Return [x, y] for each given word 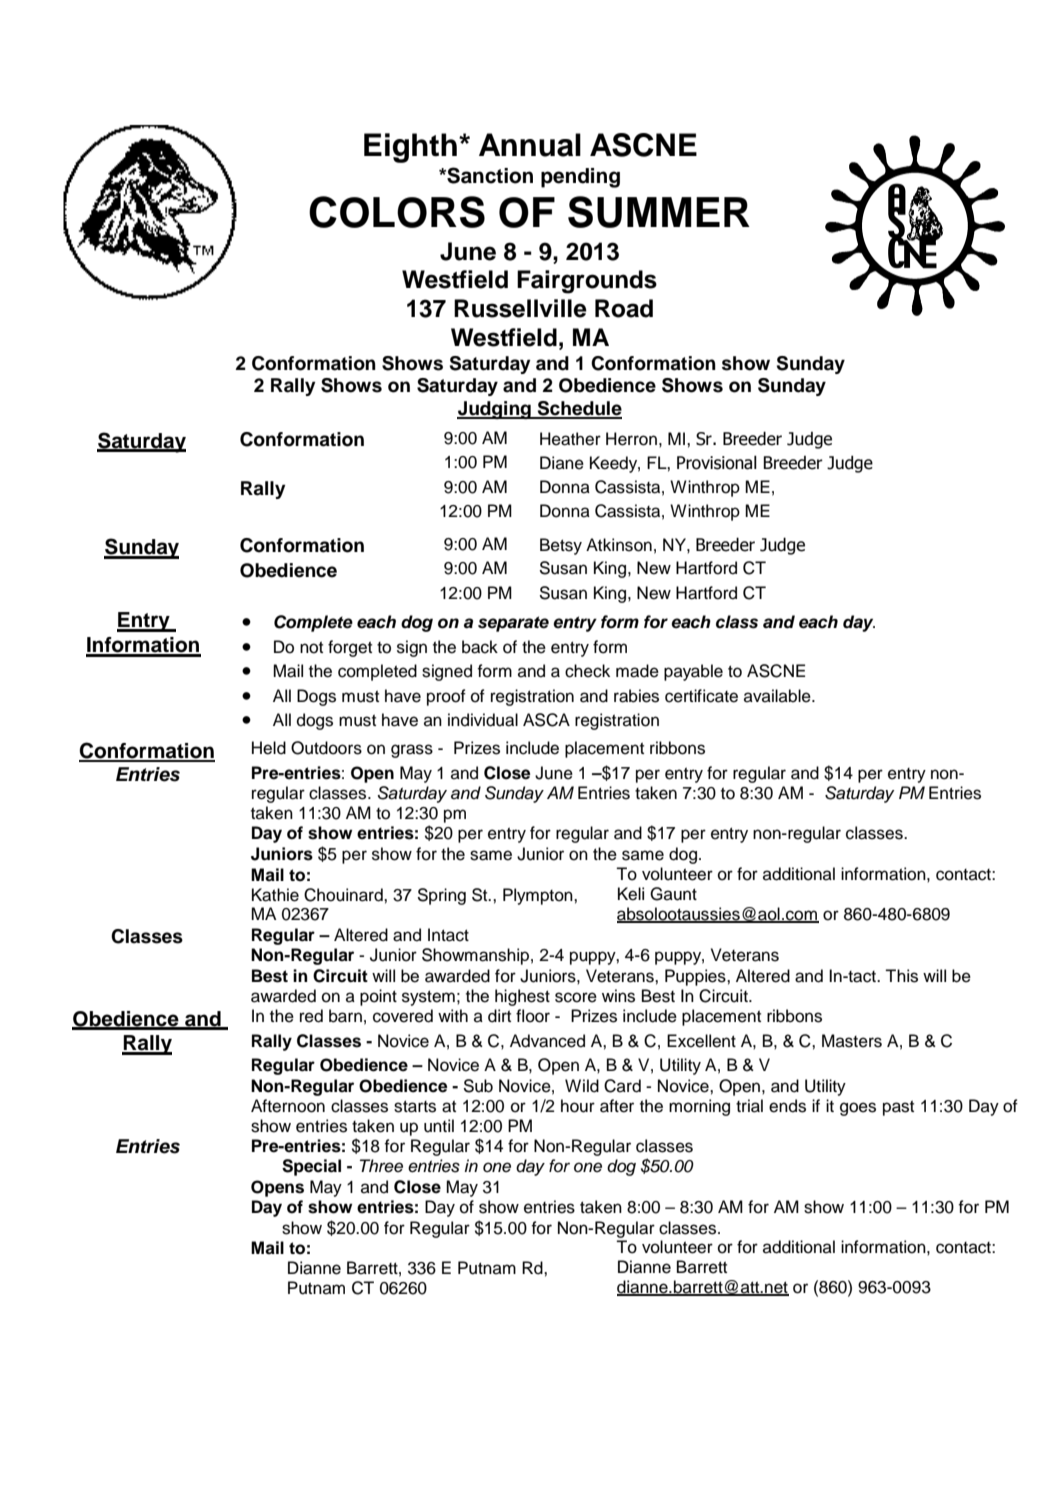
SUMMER [659, 212]
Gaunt [673, 894]
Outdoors [326, 748]
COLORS [397, 212]
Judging [495, 410]
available [778, 696]
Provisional [717, 462]
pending [580, 178]
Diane [562, 463]
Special [311, 1167]
